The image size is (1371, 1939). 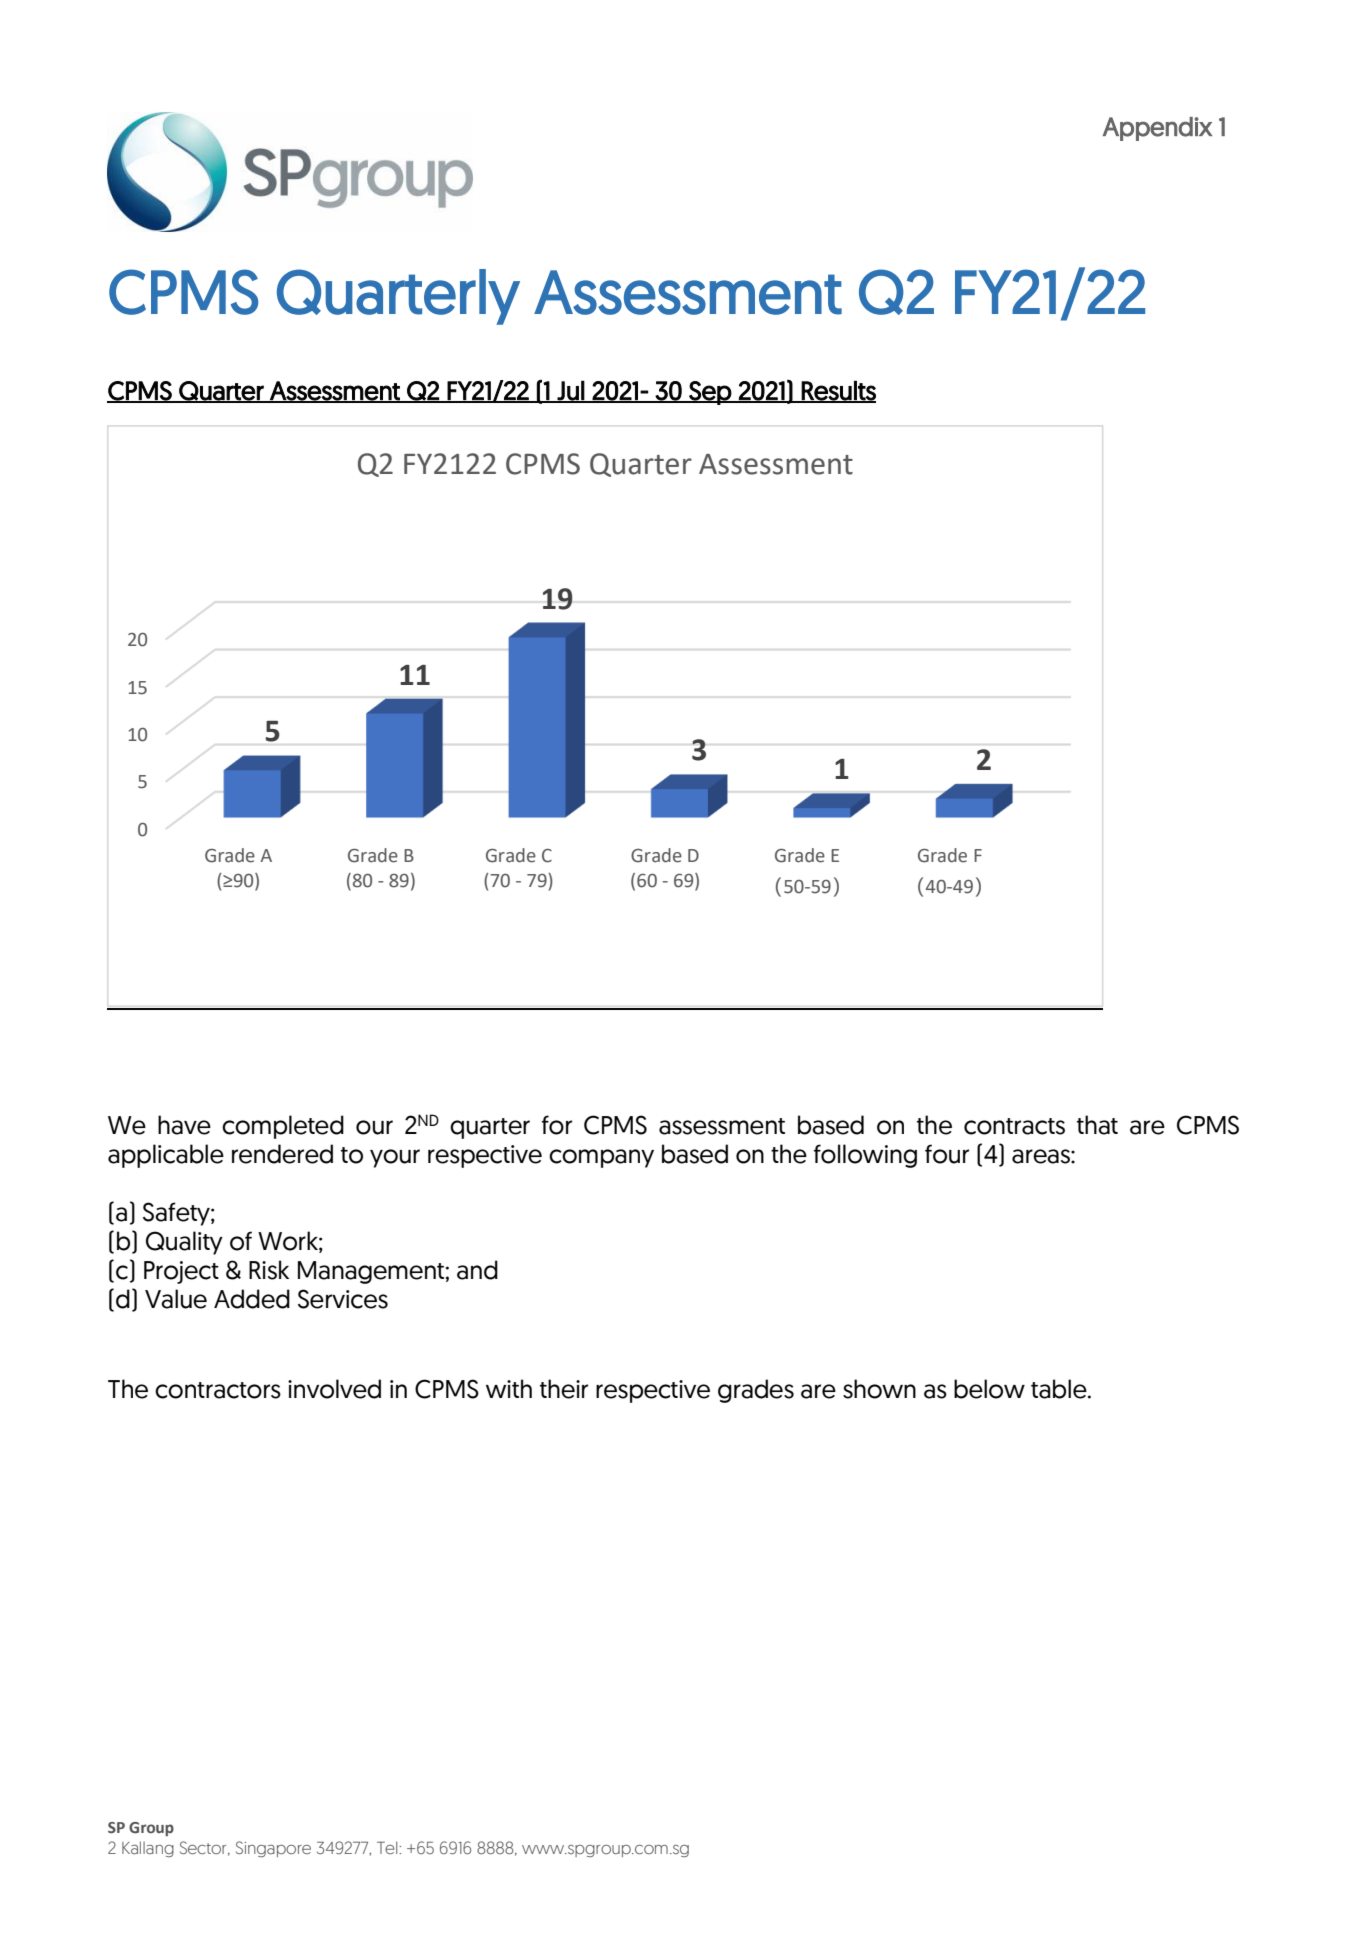 I want to click on four, so click(x=947, y=1154).
